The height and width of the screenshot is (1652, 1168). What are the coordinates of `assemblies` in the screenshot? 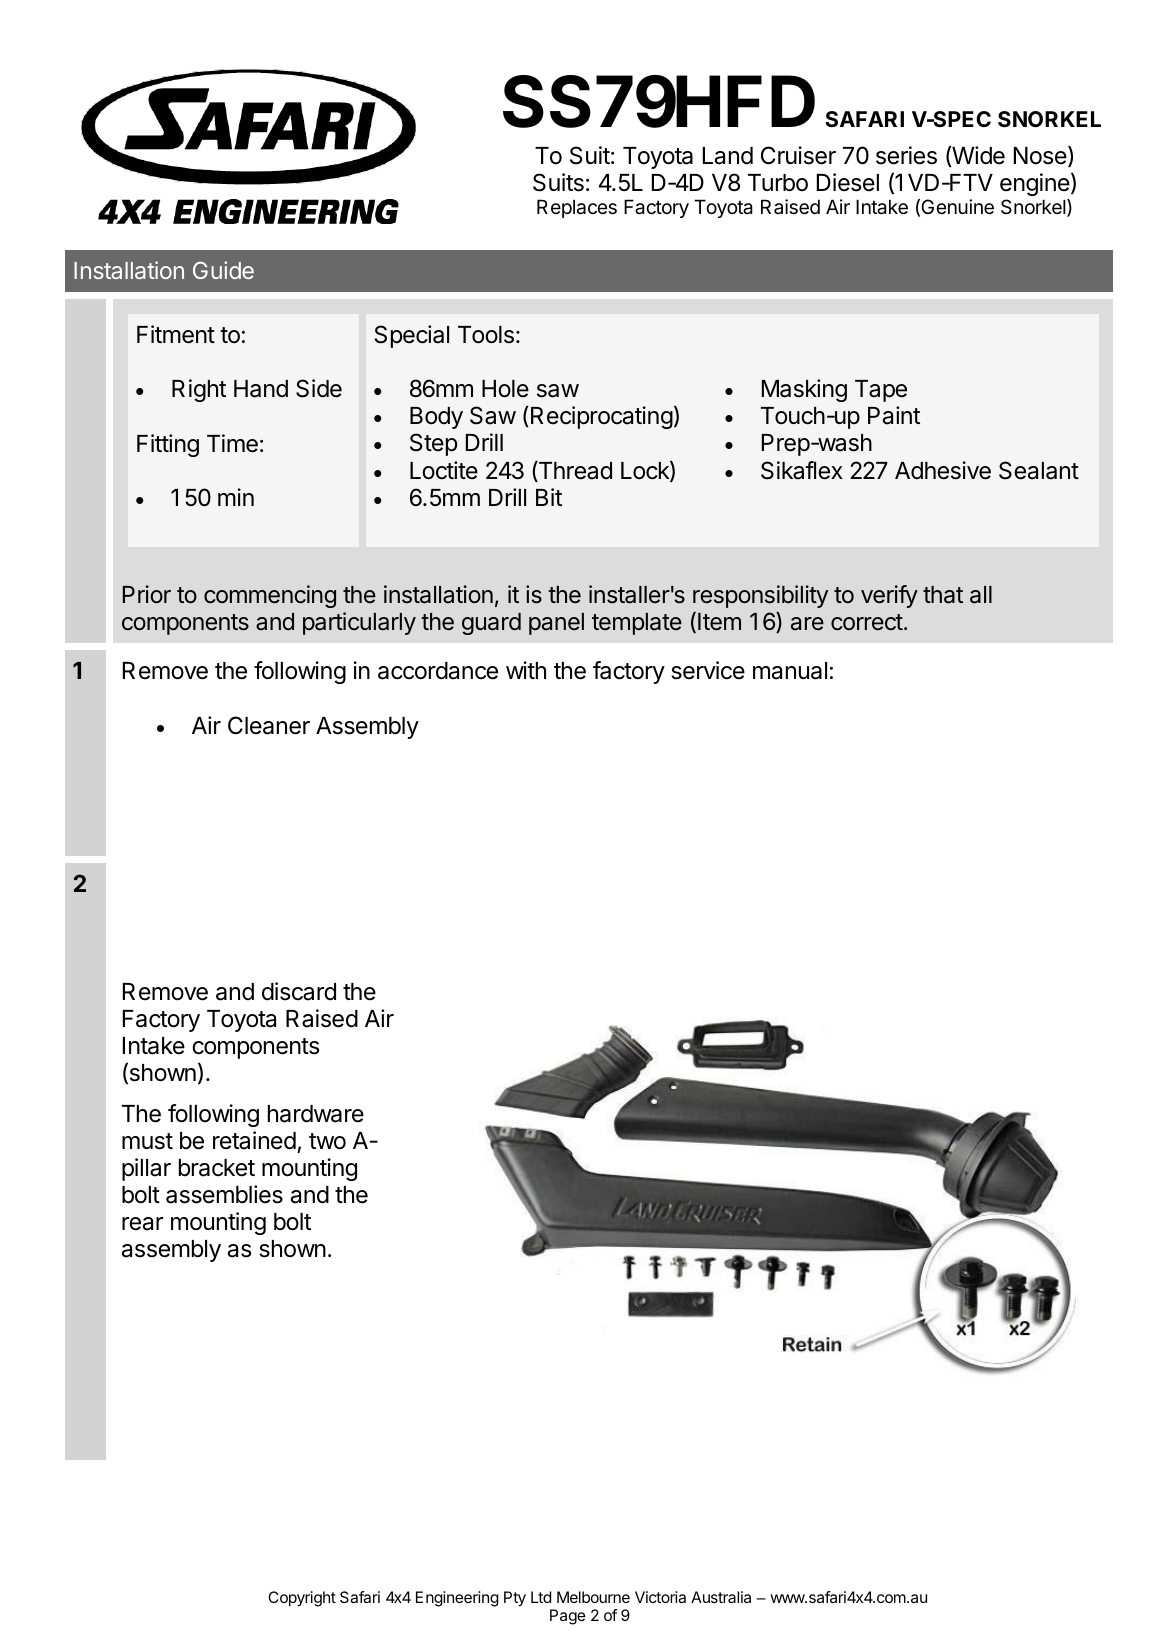 It's located at (224, 1194).
